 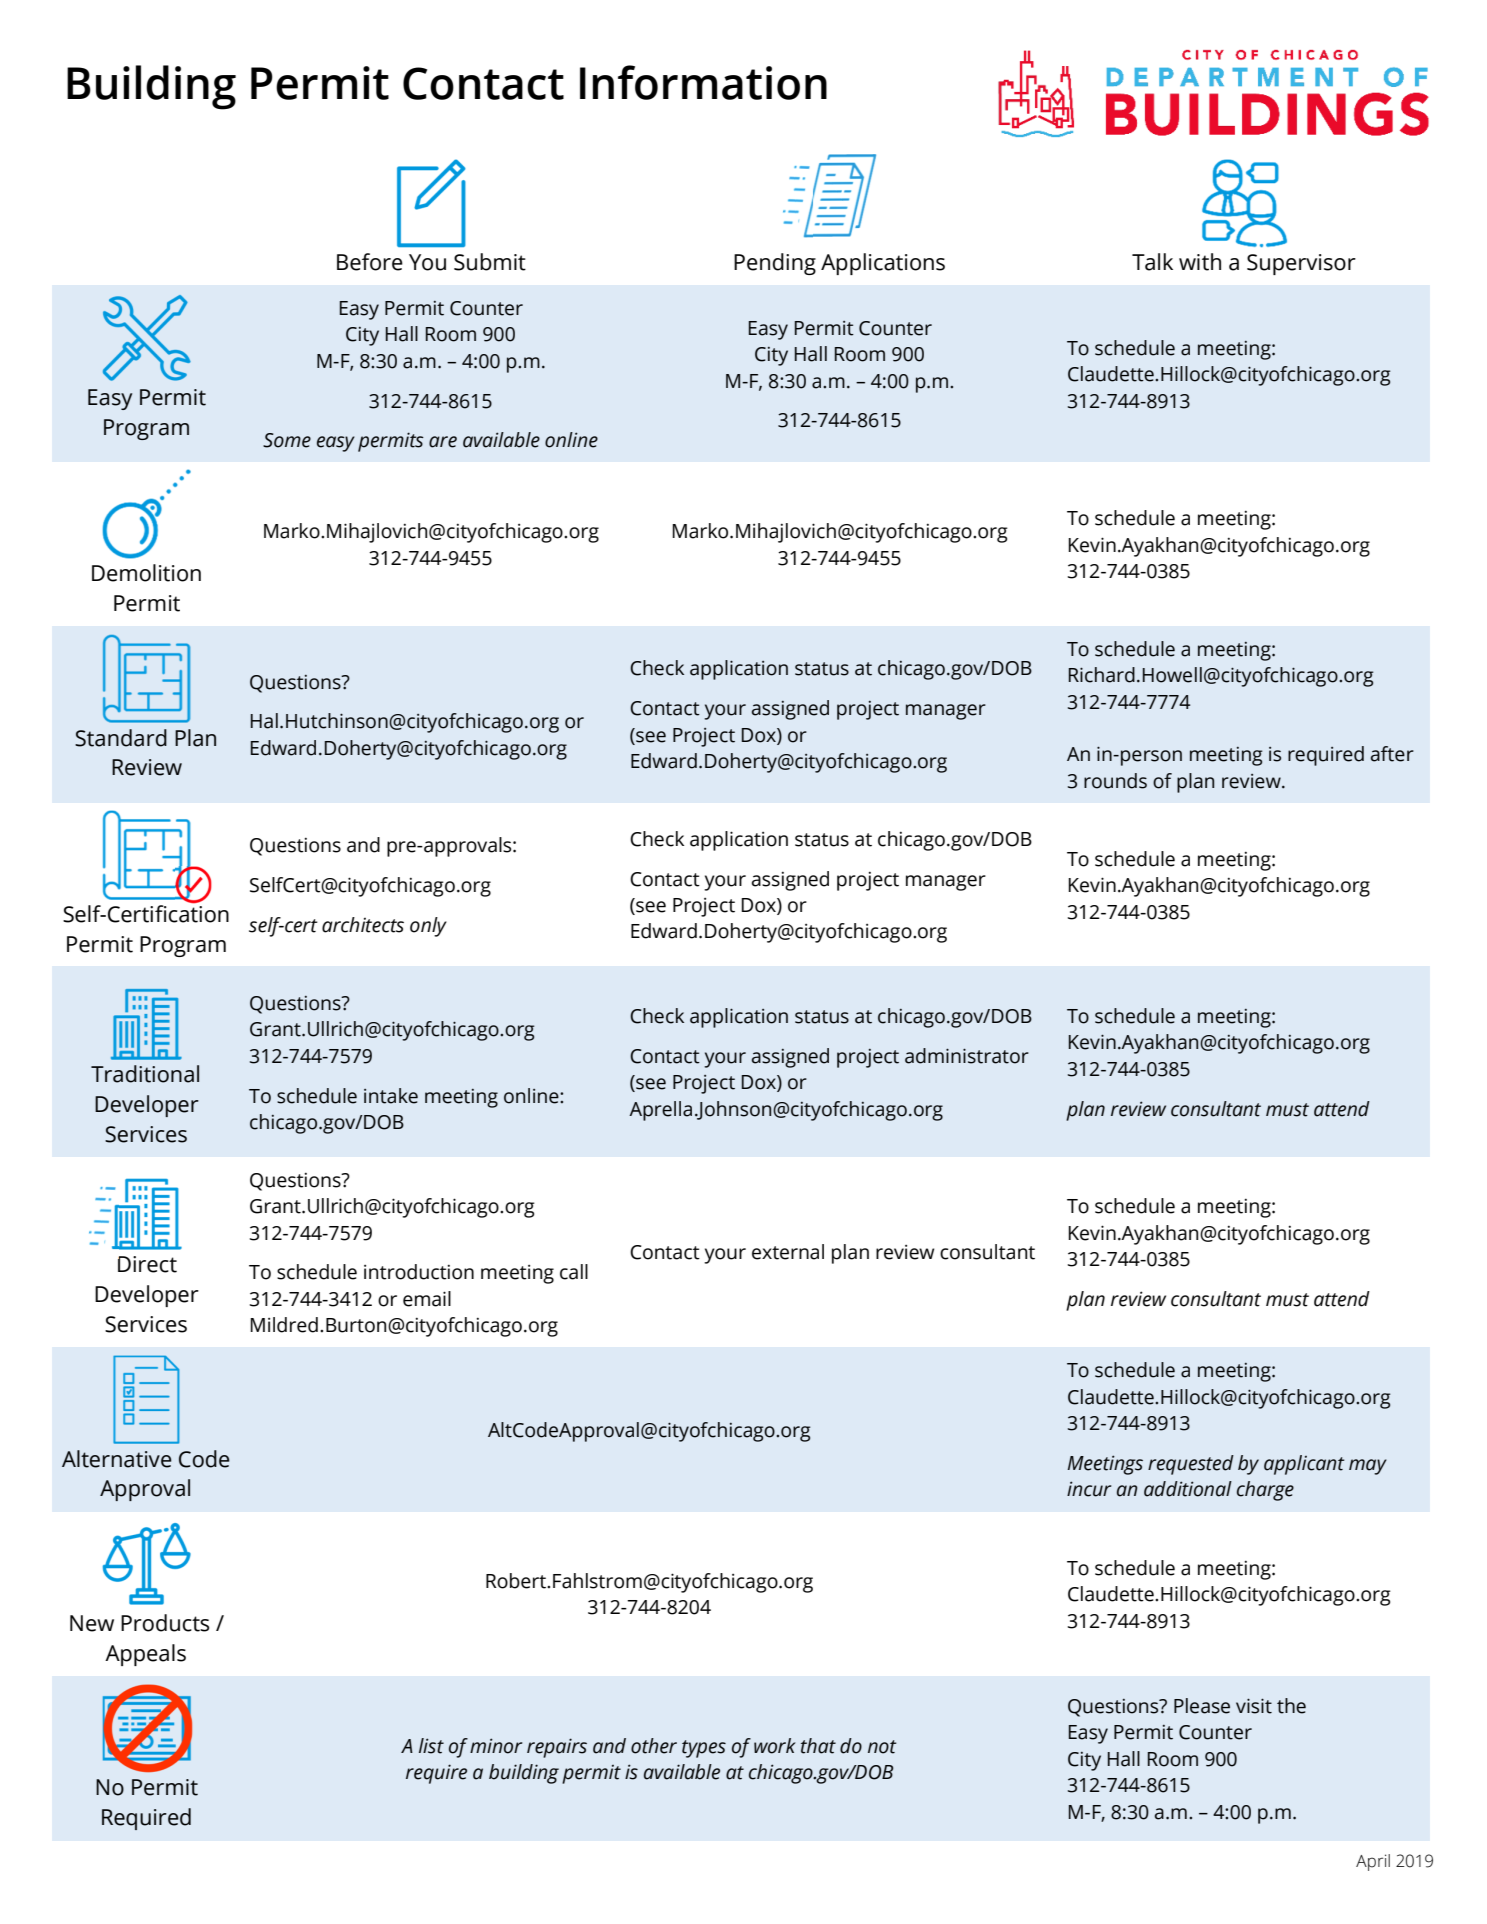 What do you see at coordinates (1200, 262) in the screenshot?
I see `with` at bounding box center [1200, 262].
